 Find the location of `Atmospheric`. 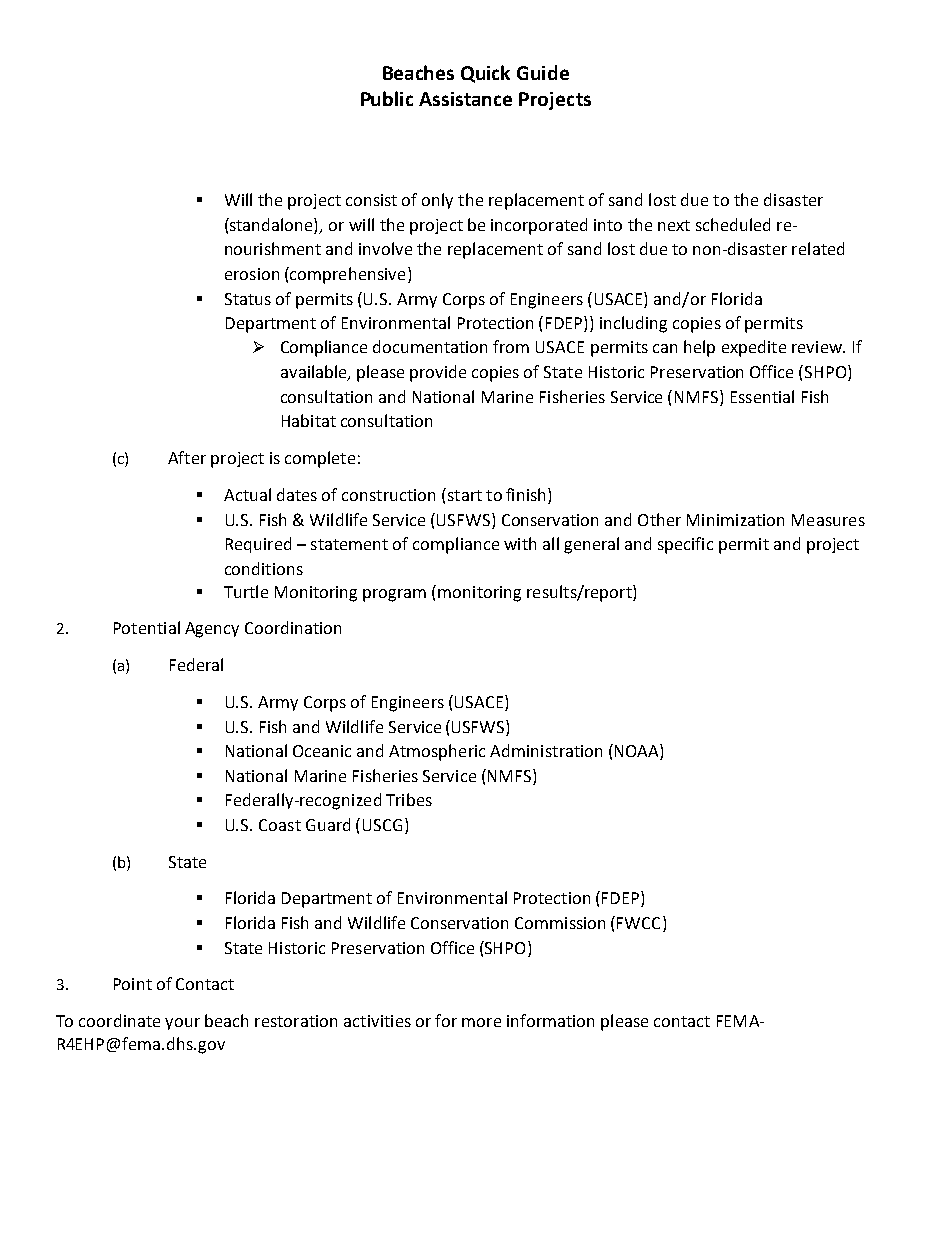

Atmospheric is located at coordinates (437, 752).
